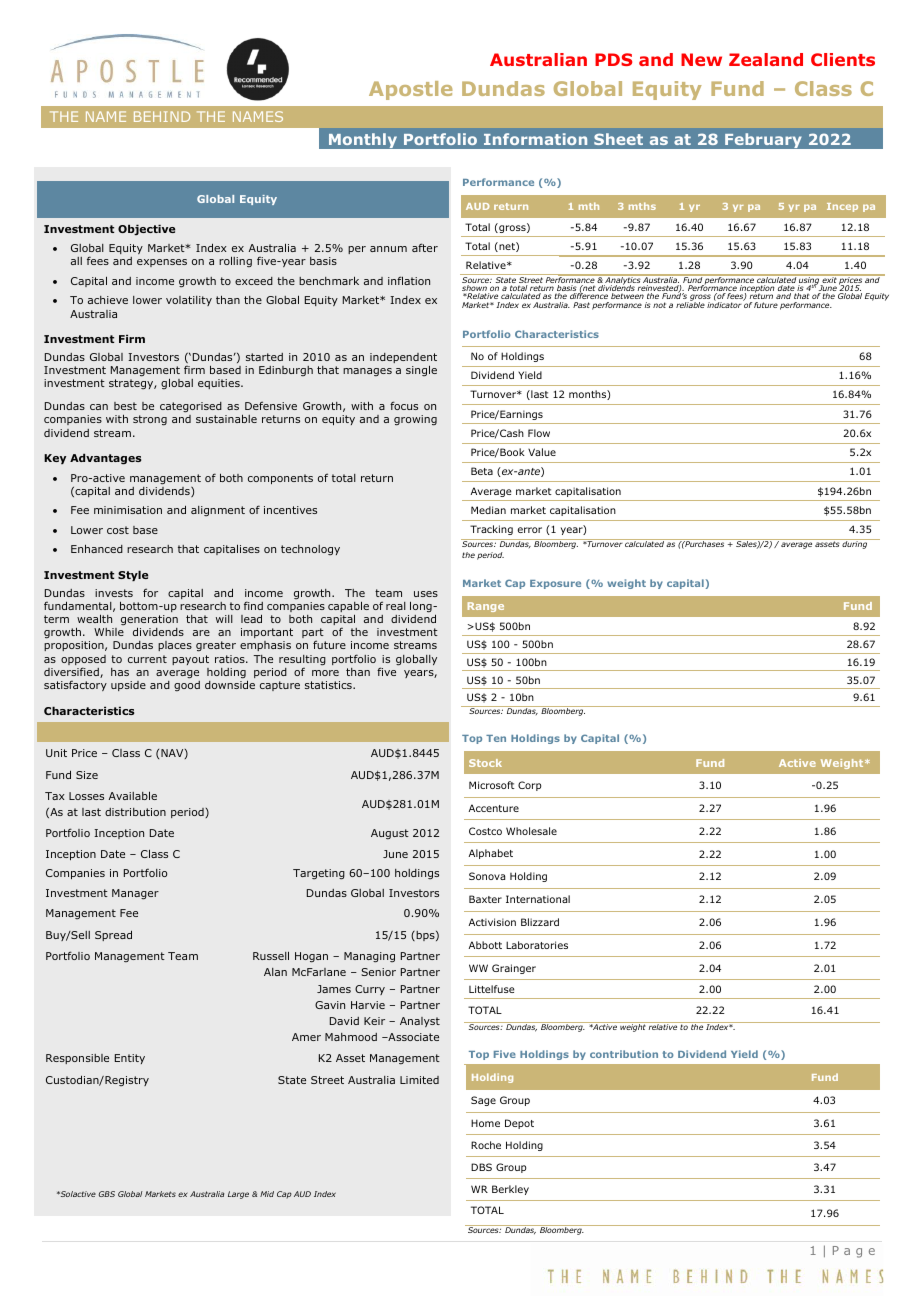 The width and height of the screenshot is (924, 1308). I want to click on GBS, so click(107, 1194).
